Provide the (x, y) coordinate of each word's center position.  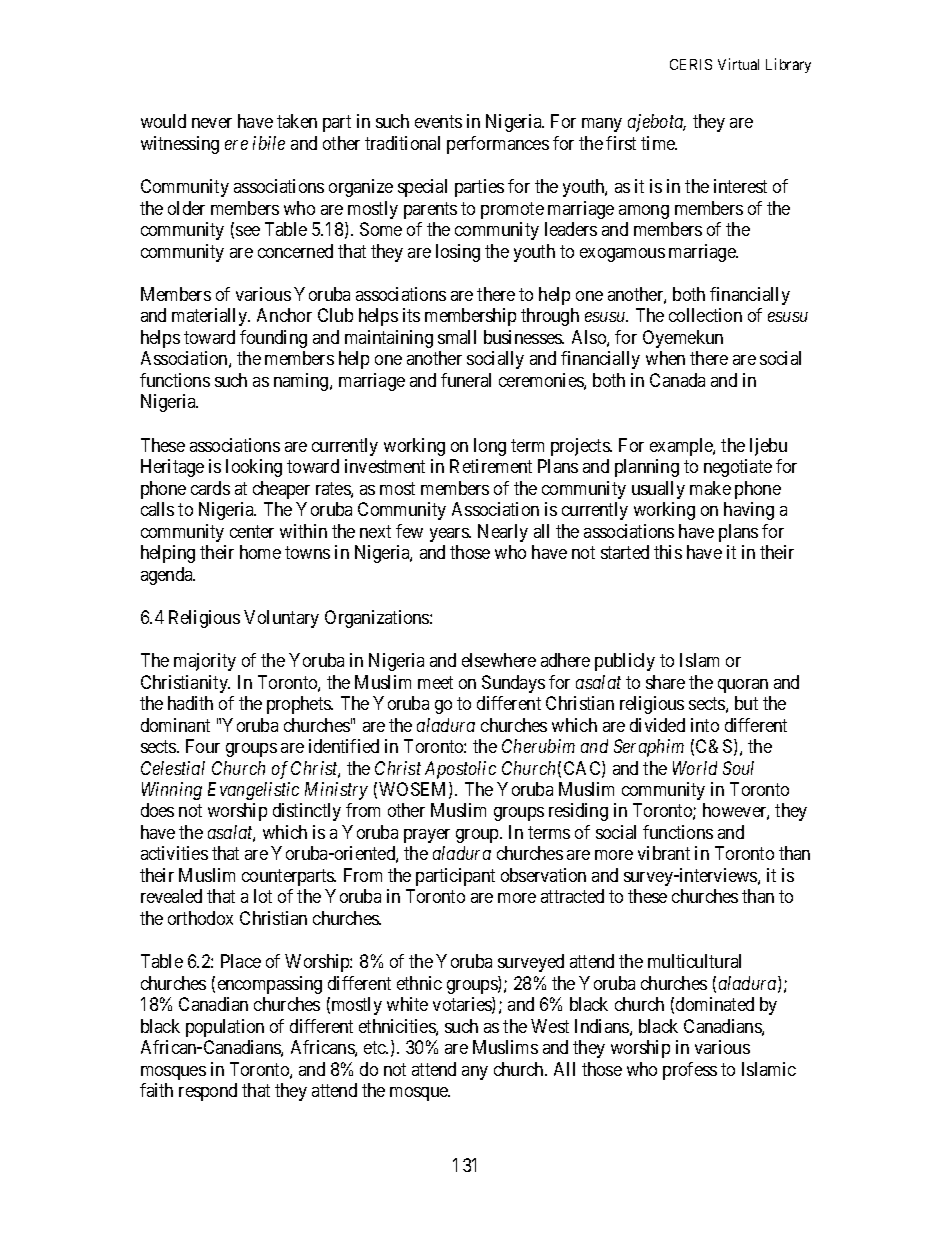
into (705, 725)
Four (203, 746)
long (490, 447)
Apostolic (460, 770)
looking (254, 468)
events (438, 122)
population (225, 1028)
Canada (677, 380)
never (212, 123)
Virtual (738, 64)
